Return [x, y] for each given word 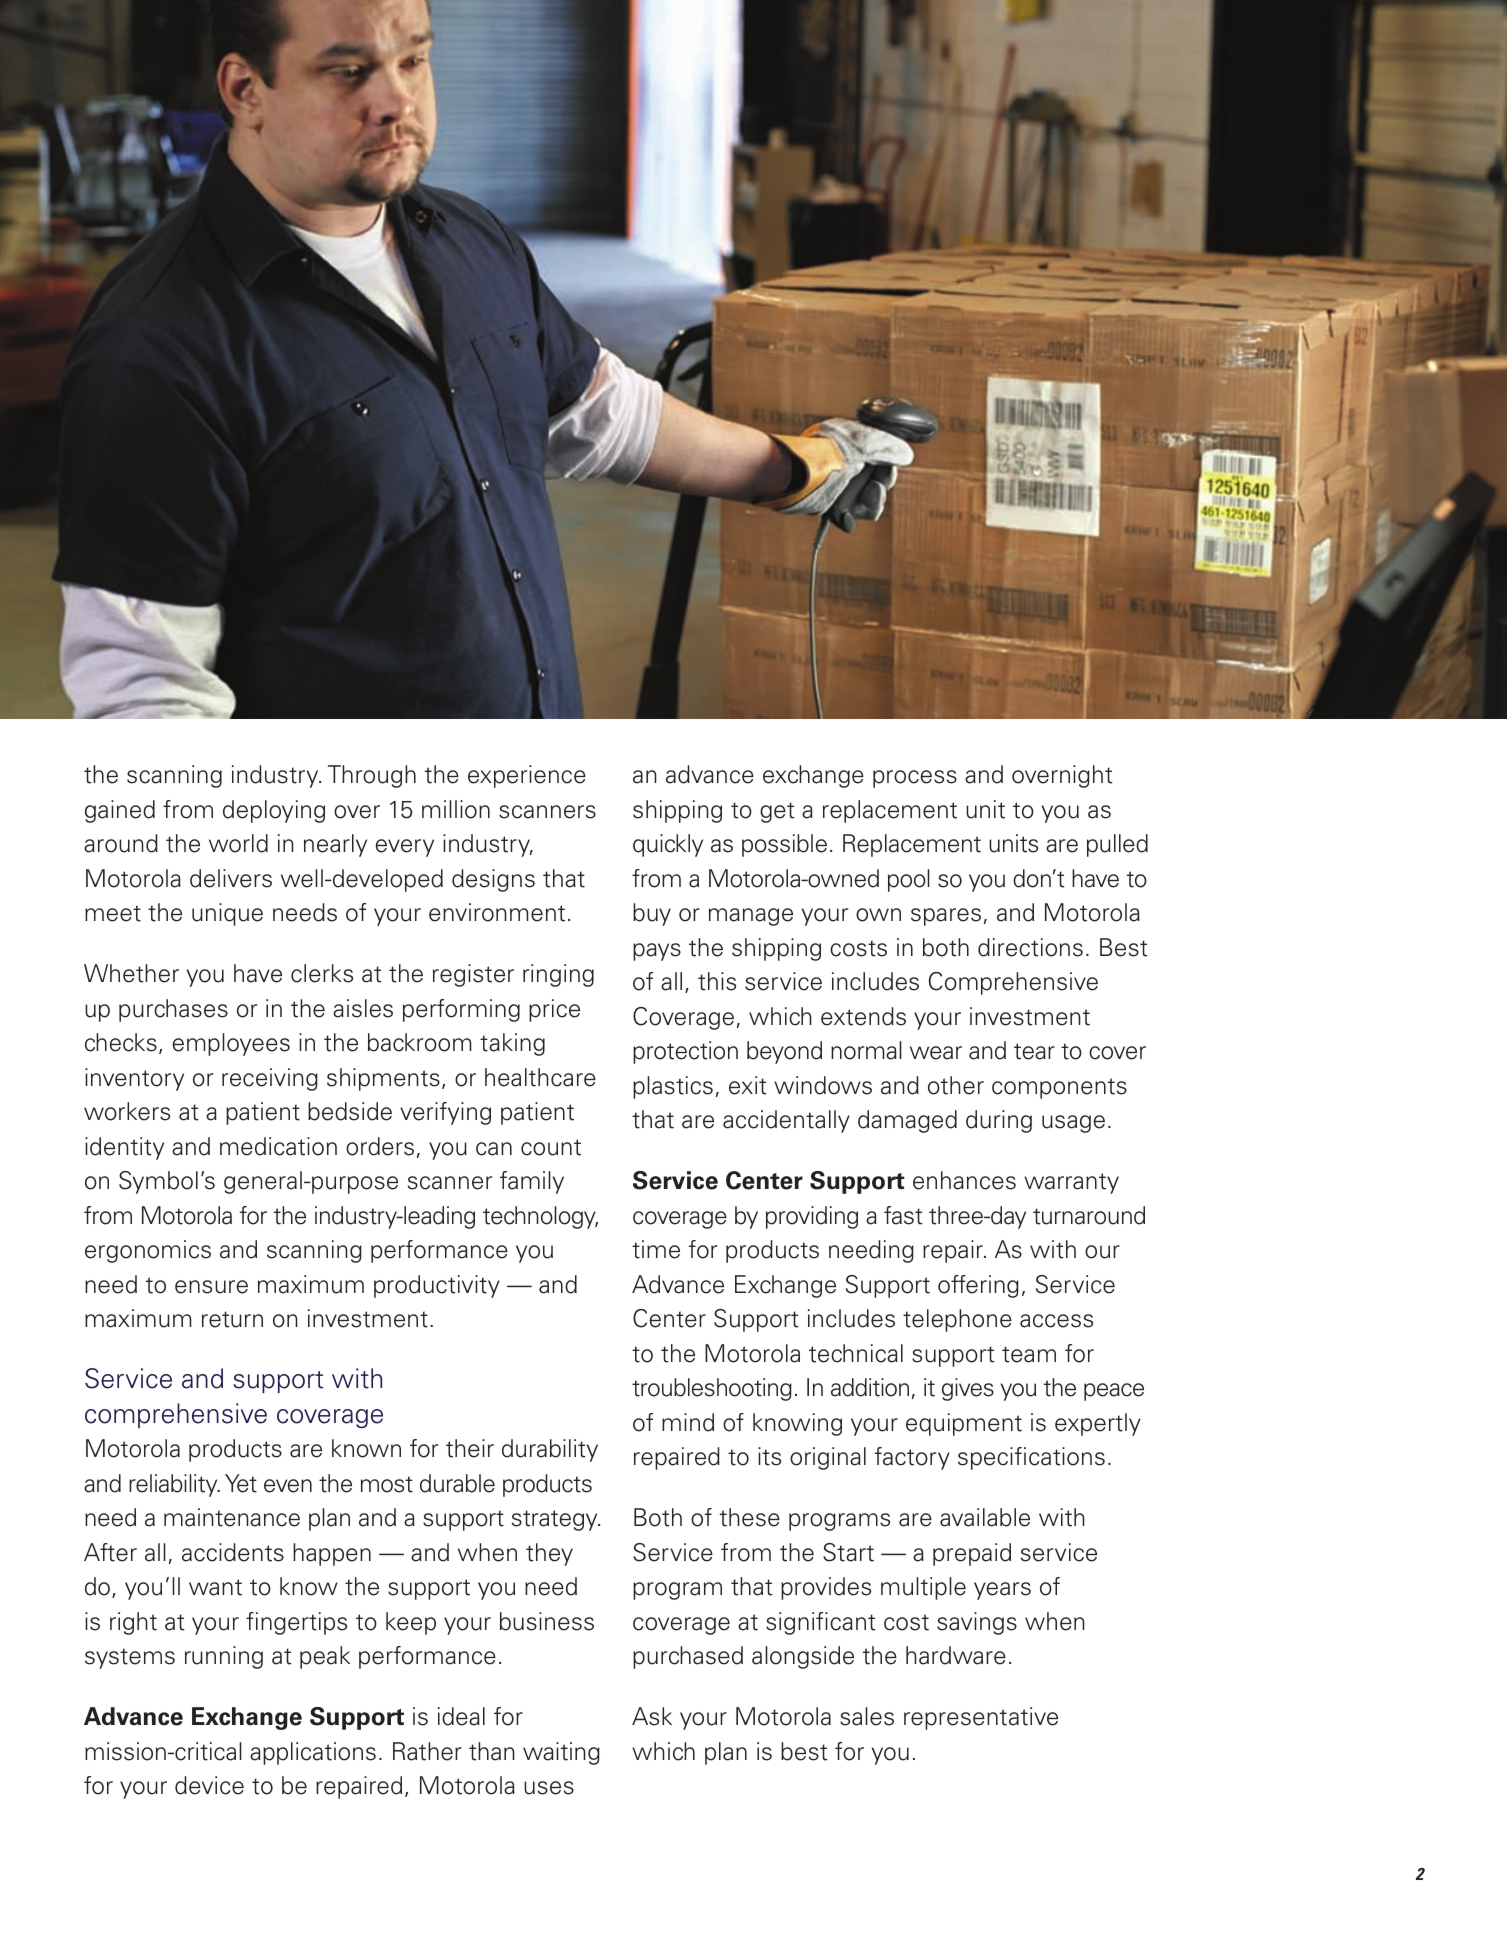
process [915, 779]
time [656, 1249]
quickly [668, 845]
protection [685, 1052]
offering [978, 1286]
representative [981, 1718]
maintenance [232, 1517]
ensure [211, 1287]
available [985, 1517]
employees [231, 1044]
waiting [561, 1753]
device [209, 1785]
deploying [274, 811]
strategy [556, 1520]
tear [1034, 1051]
